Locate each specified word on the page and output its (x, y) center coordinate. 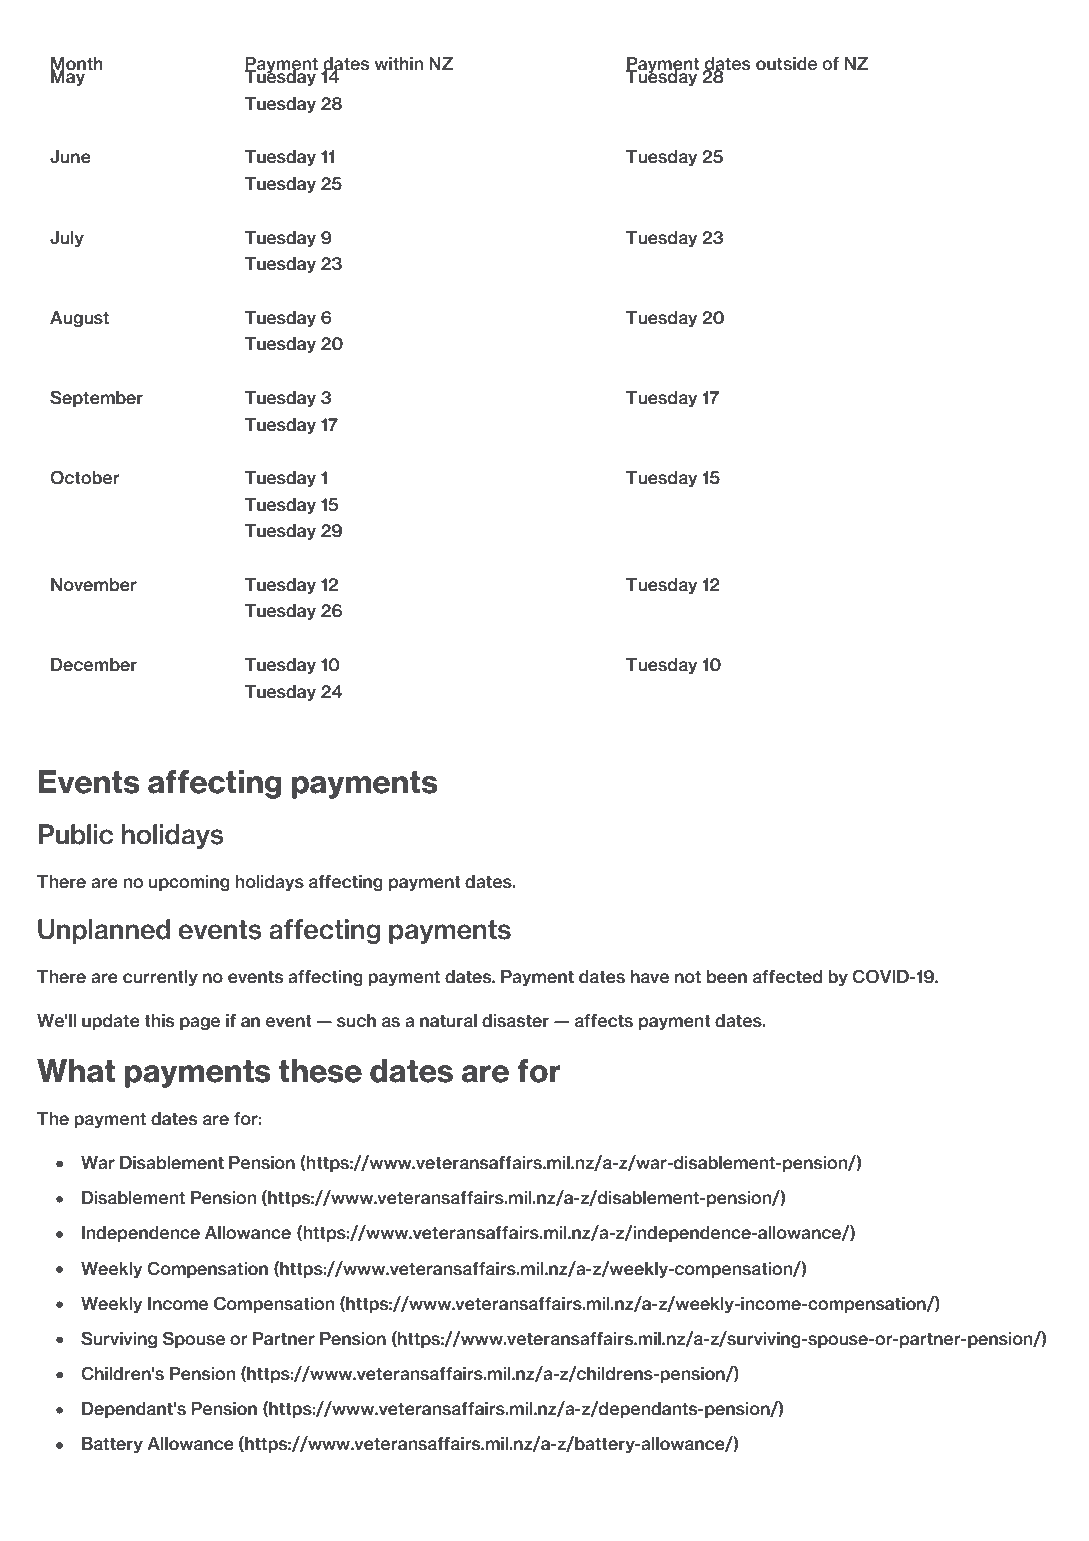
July (67, 239)
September (96, 398)
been (727, 977)
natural (448, 1021)
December (94, 665)
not (688, 977)
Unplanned (104, 931)
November (94, 585)
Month (77, 65)
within (398, 63)
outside (786, 64)
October (85, 477)
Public (75, 834)
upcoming (189, 883)
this (159, 1021)
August (79, 319)
